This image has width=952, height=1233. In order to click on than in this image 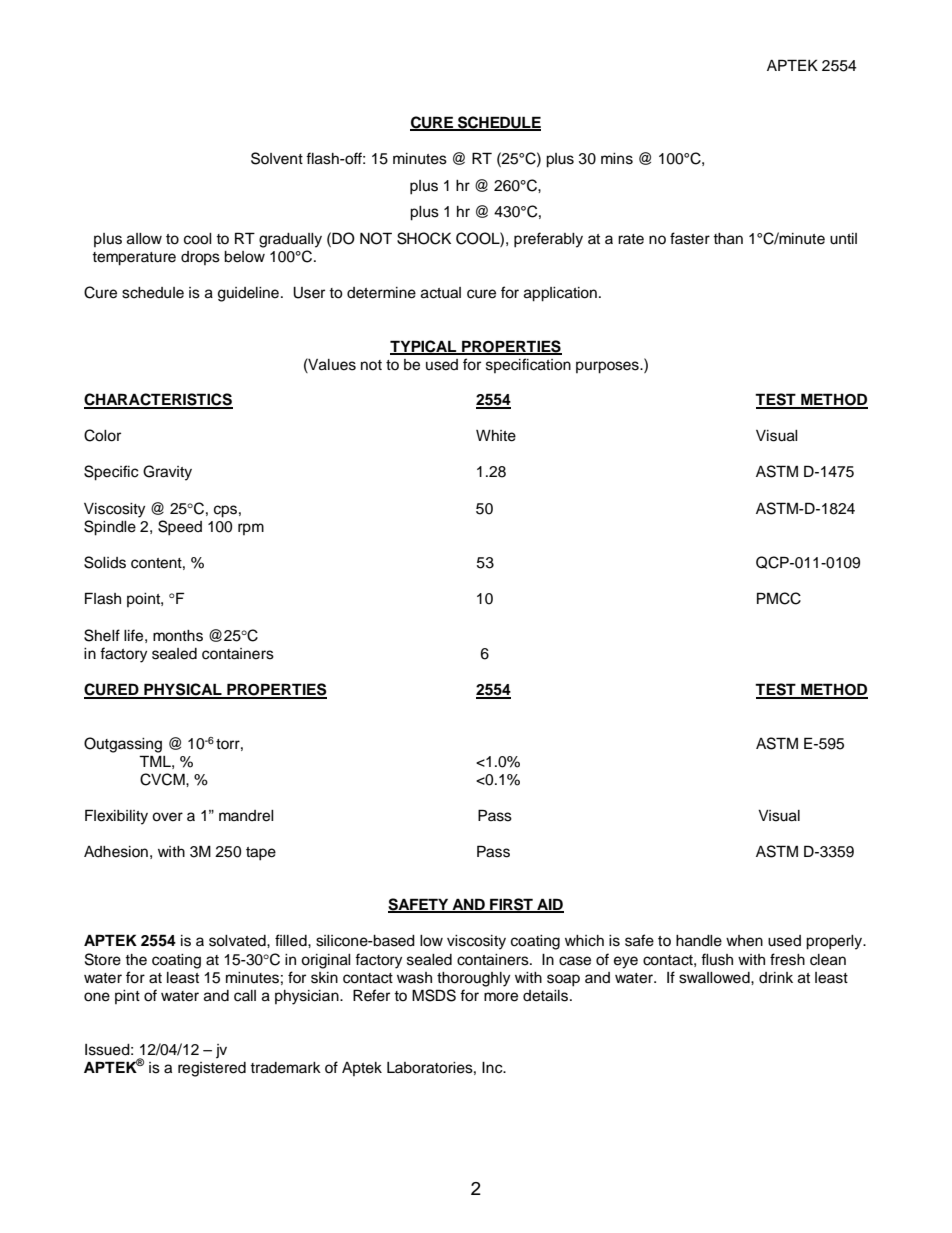, I will do `click(728, 239)`.
